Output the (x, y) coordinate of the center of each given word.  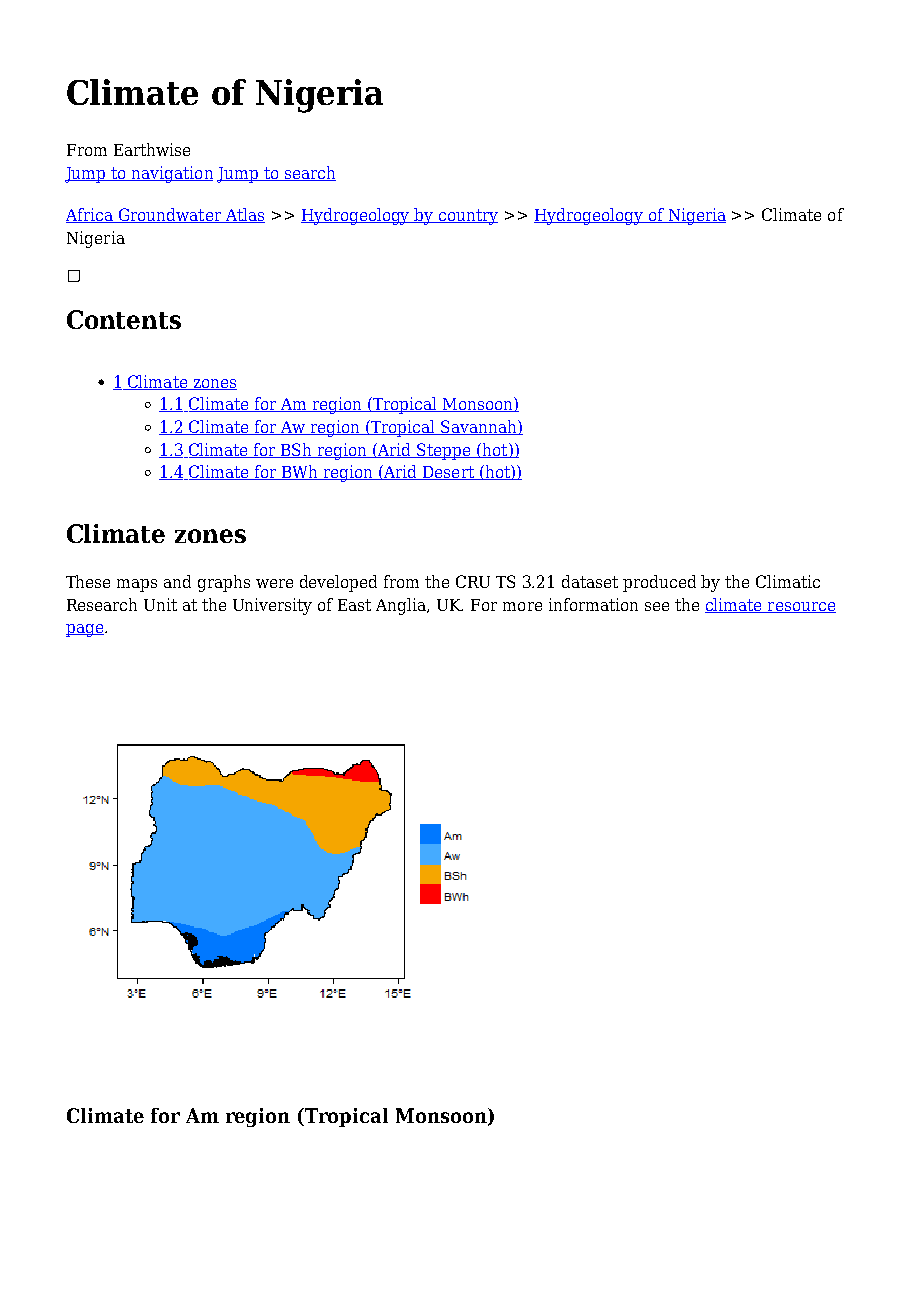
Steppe (444, 451)
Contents (124, 319)
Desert (448, 473)
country (467, 217)
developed (338, 583)
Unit (160, 604)
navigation (171, 174)
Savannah (479, 427)
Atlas (244, 215)
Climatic (788, 581)
